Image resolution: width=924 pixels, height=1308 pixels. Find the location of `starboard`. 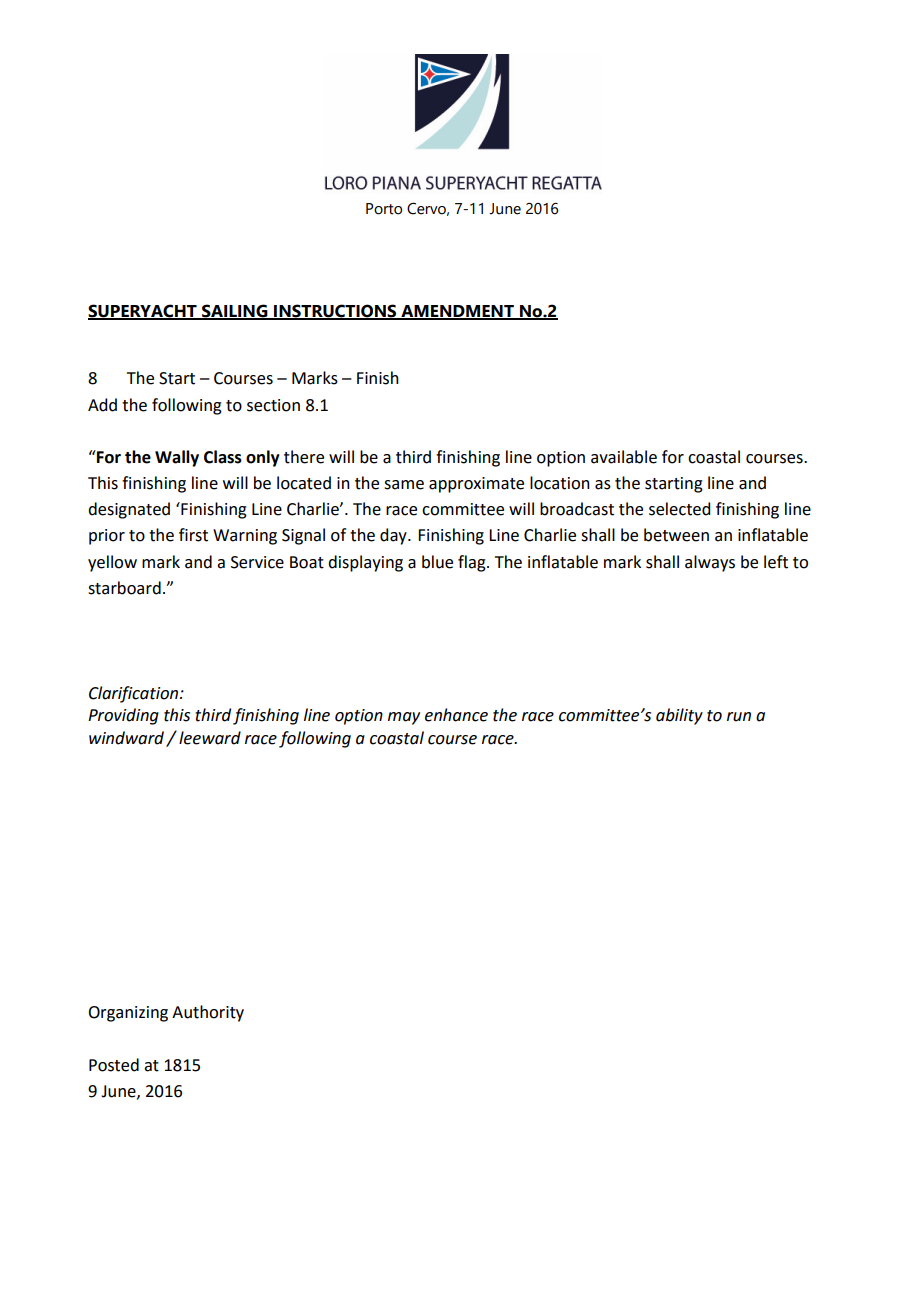

starboard is located at coordinates (124, 588).
